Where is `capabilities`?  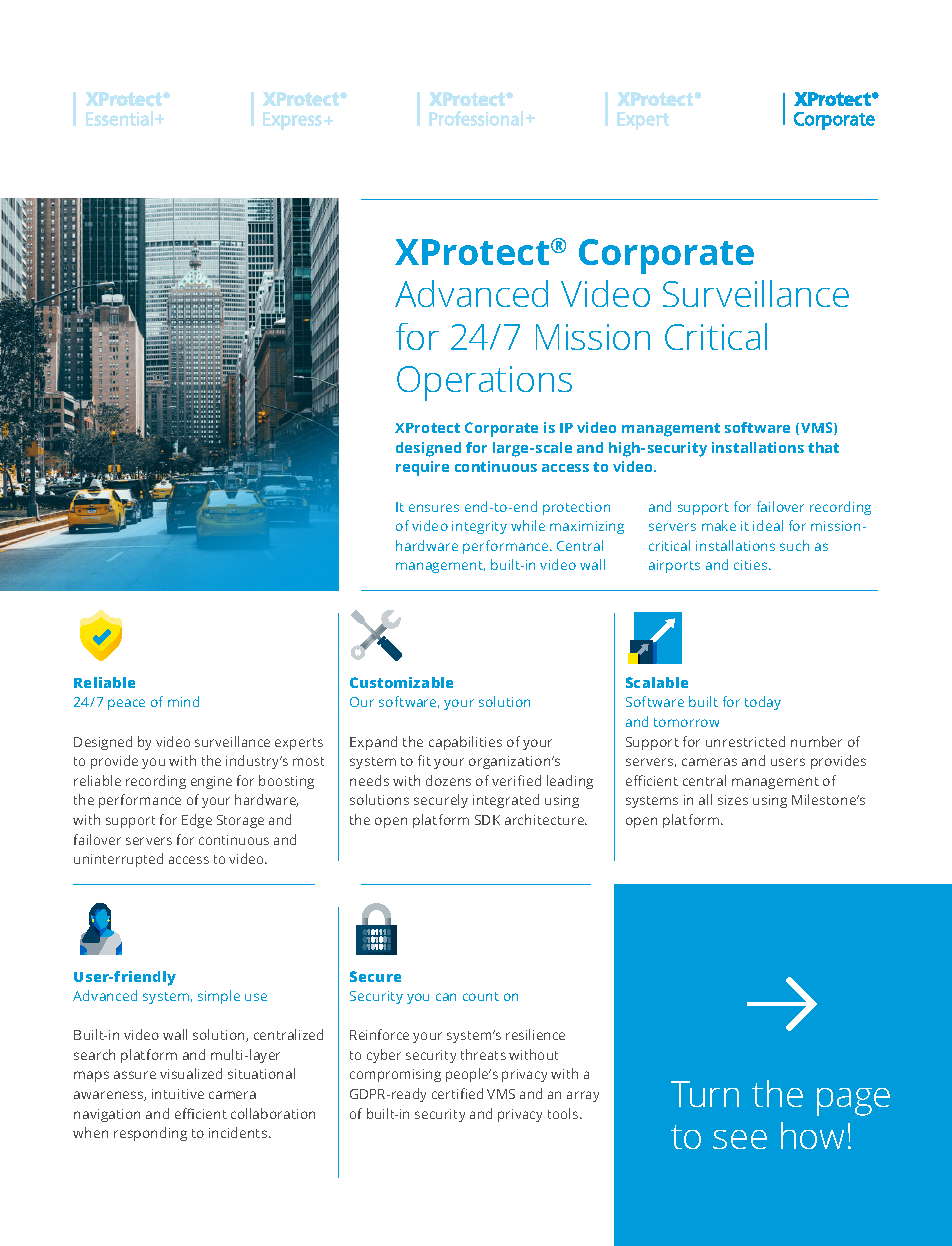
capabilities is located at coordinates (465, 743).
